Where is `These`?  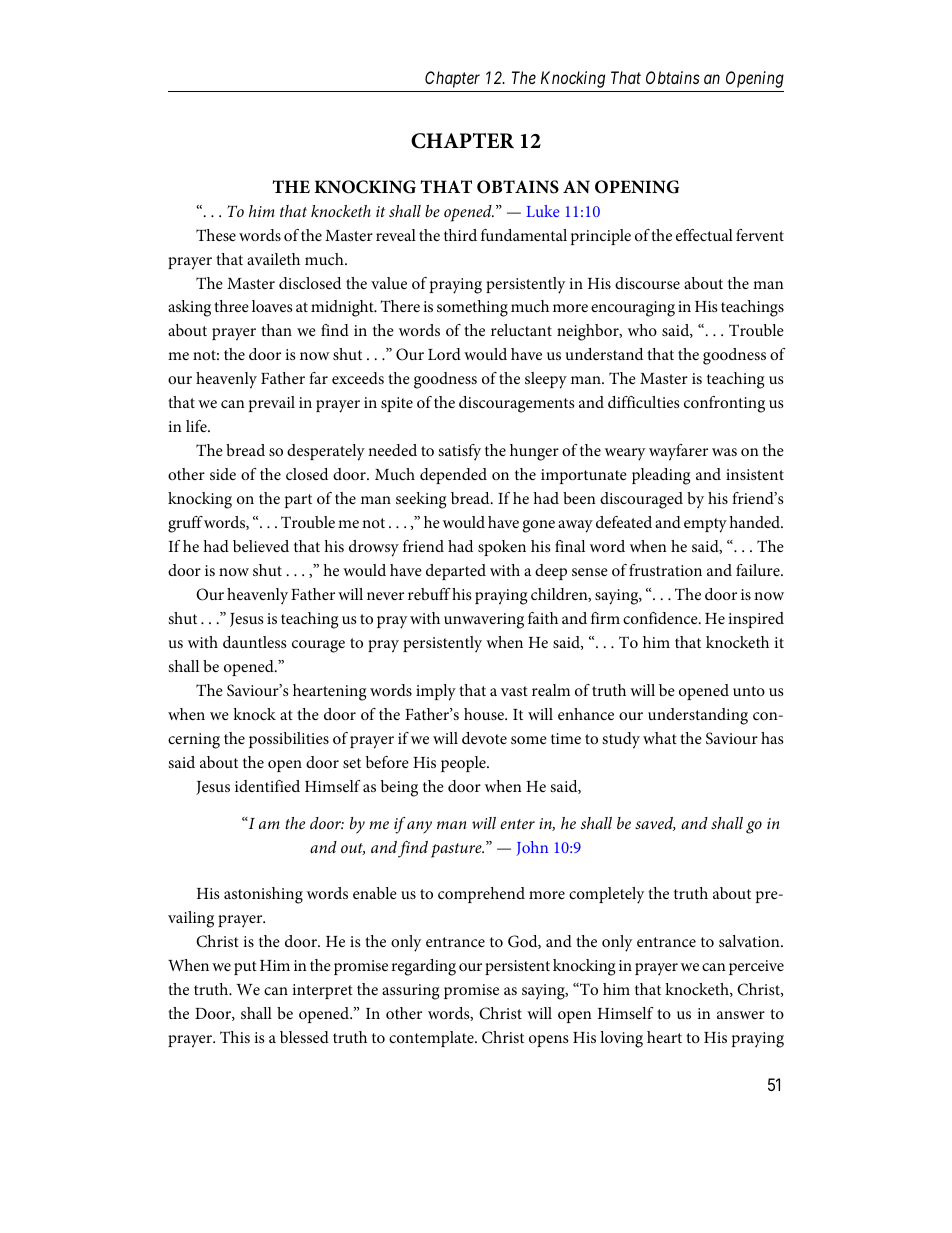 These is located at coordinates (216, 235).
